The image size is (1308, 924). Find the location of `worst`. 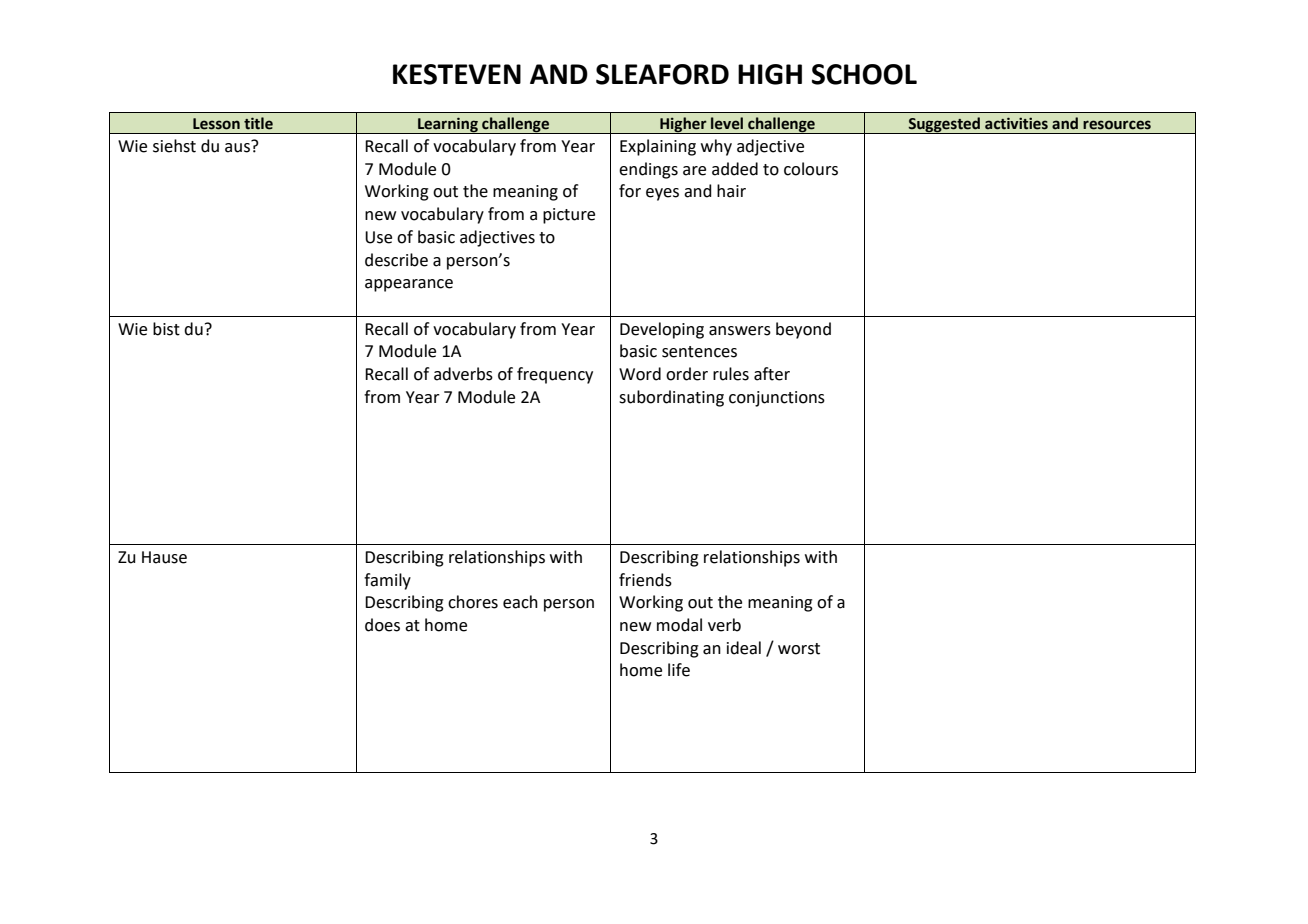

worst is located at coordinates (799, 649).
